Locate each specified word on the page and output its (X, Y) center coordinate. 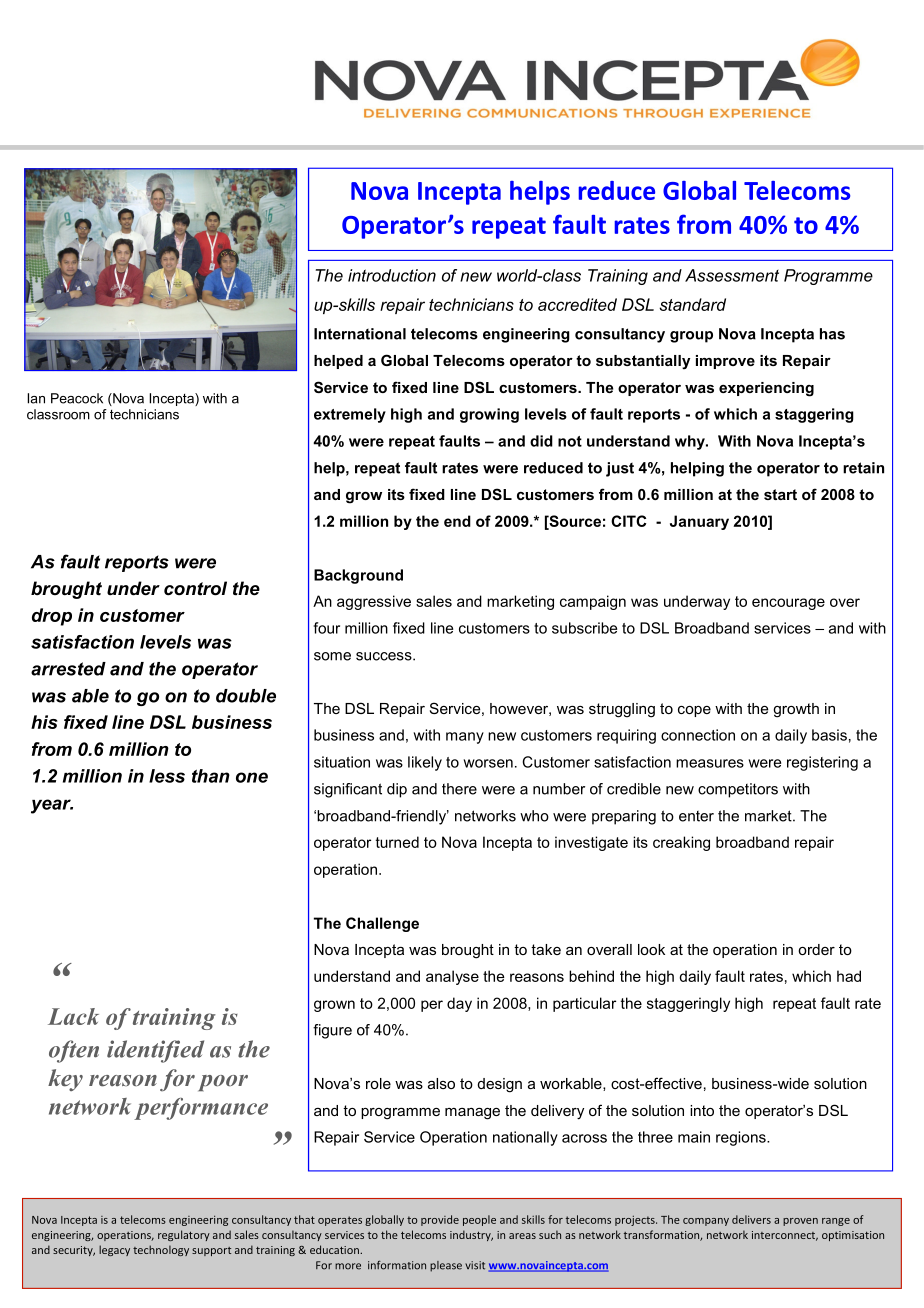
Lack (73, 1016)
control (195, 588)
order (816, 949)
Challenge (382, 924)
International (360, 334)
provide (440, 1220)
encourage (788, 604)
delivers (751, 1219)
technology (161, 1250)
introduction (392, 275)
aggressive (374, 602)
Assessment (732, 275)
